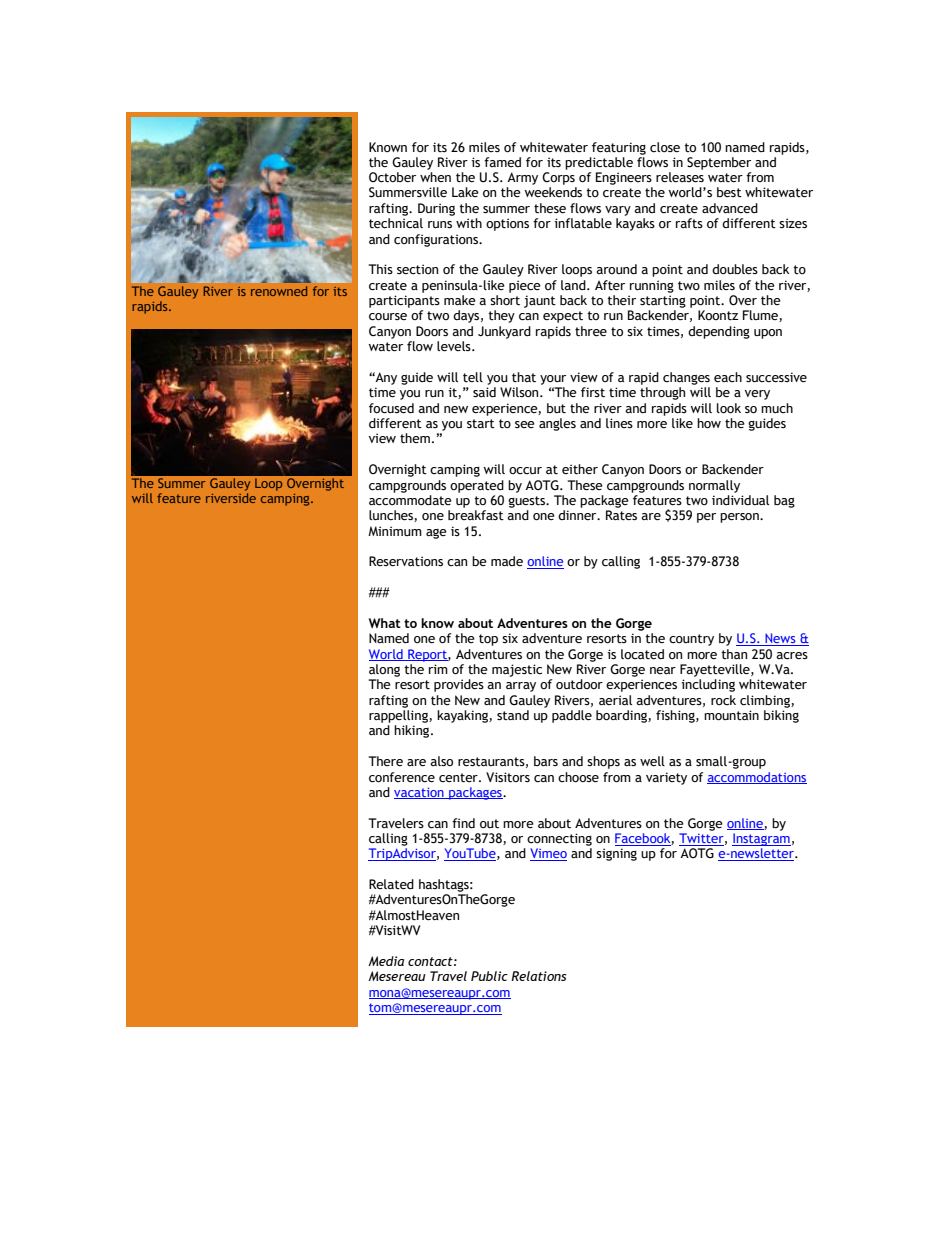  Describe the element at coordinates (719, 163) in the screenshot. I see `September` at that location.
